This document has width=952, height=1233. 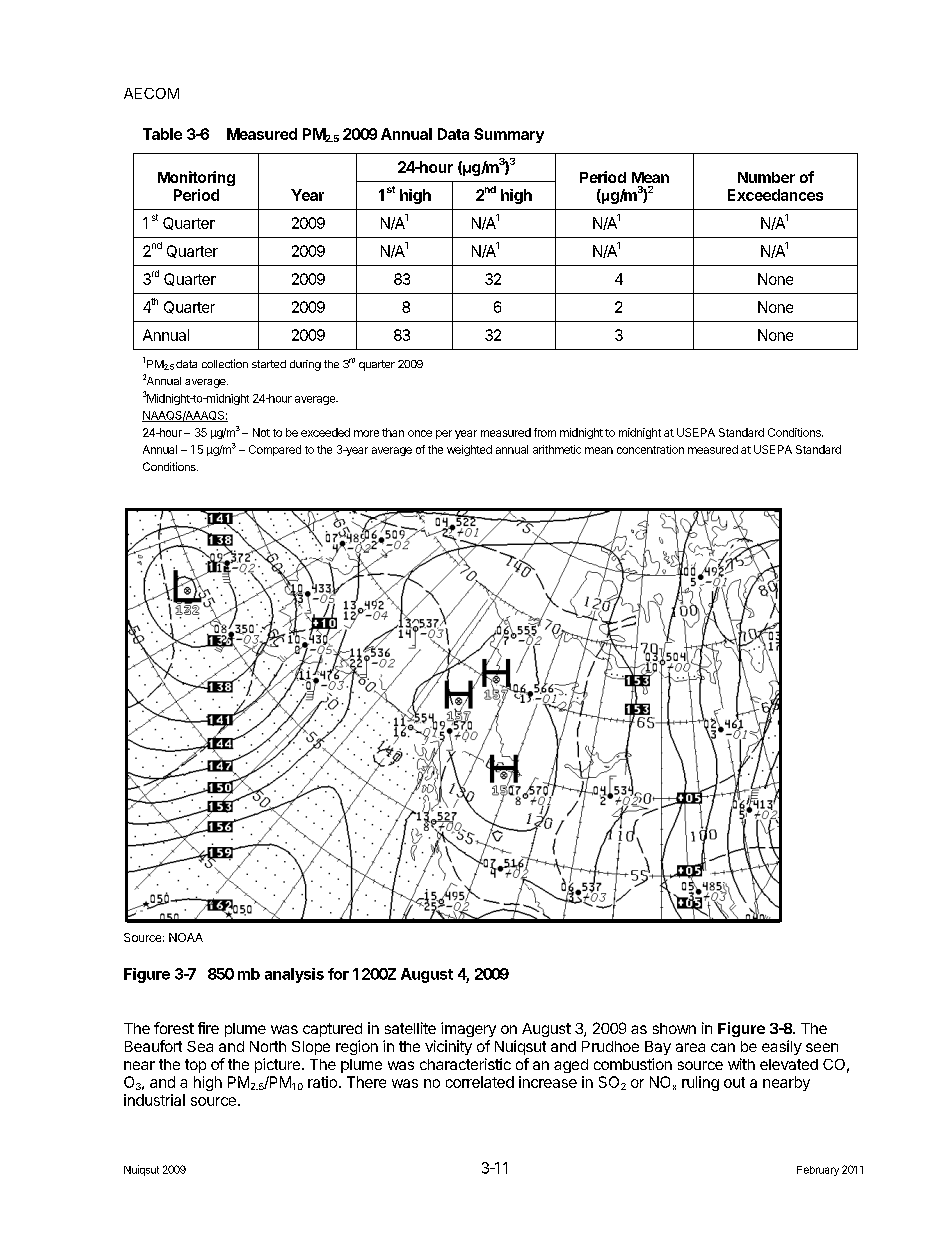 I want to click on arithmetic, so click(x=557, y=449).
